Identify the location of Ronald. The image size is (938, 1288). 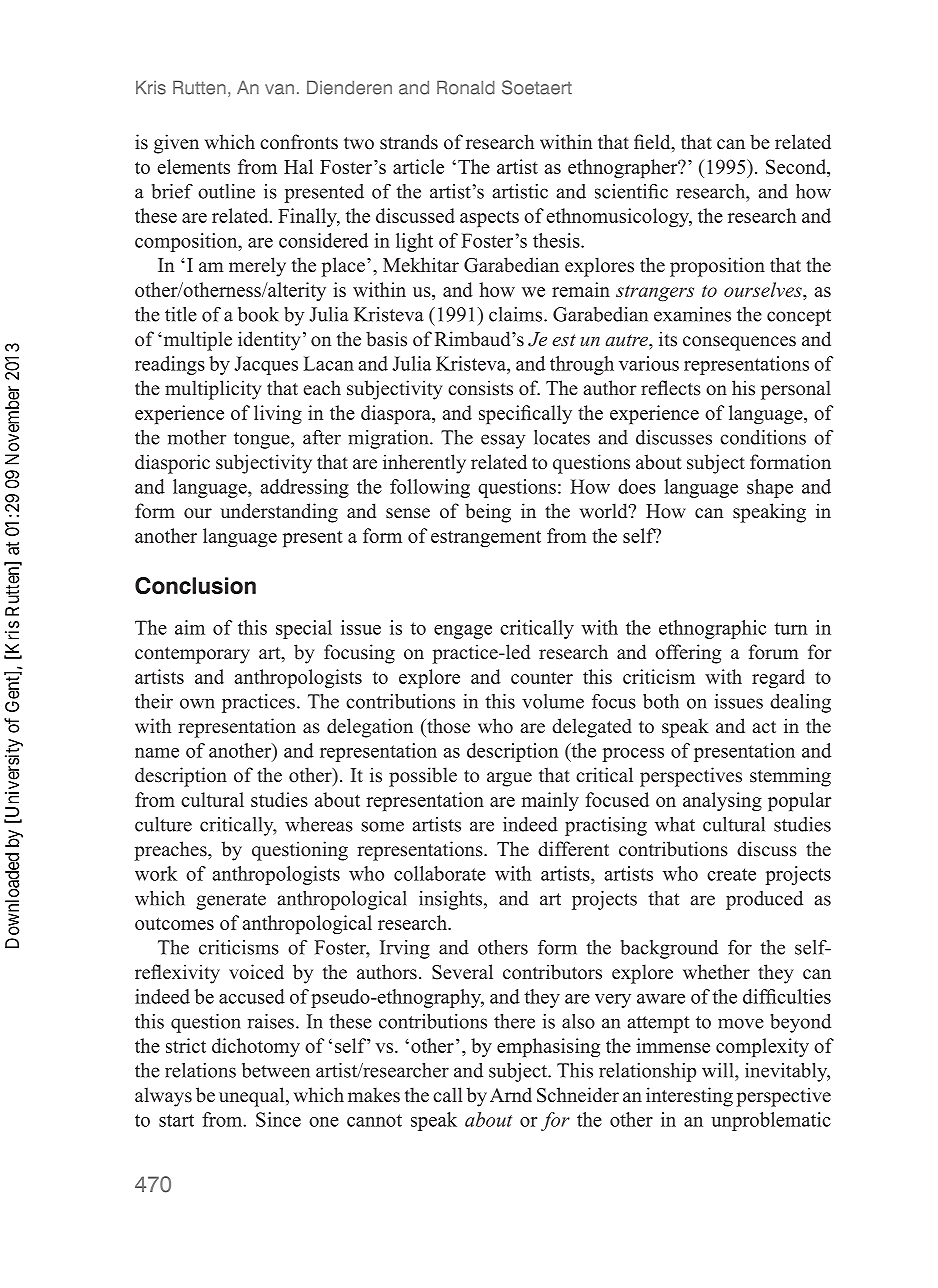
(466, 88).
